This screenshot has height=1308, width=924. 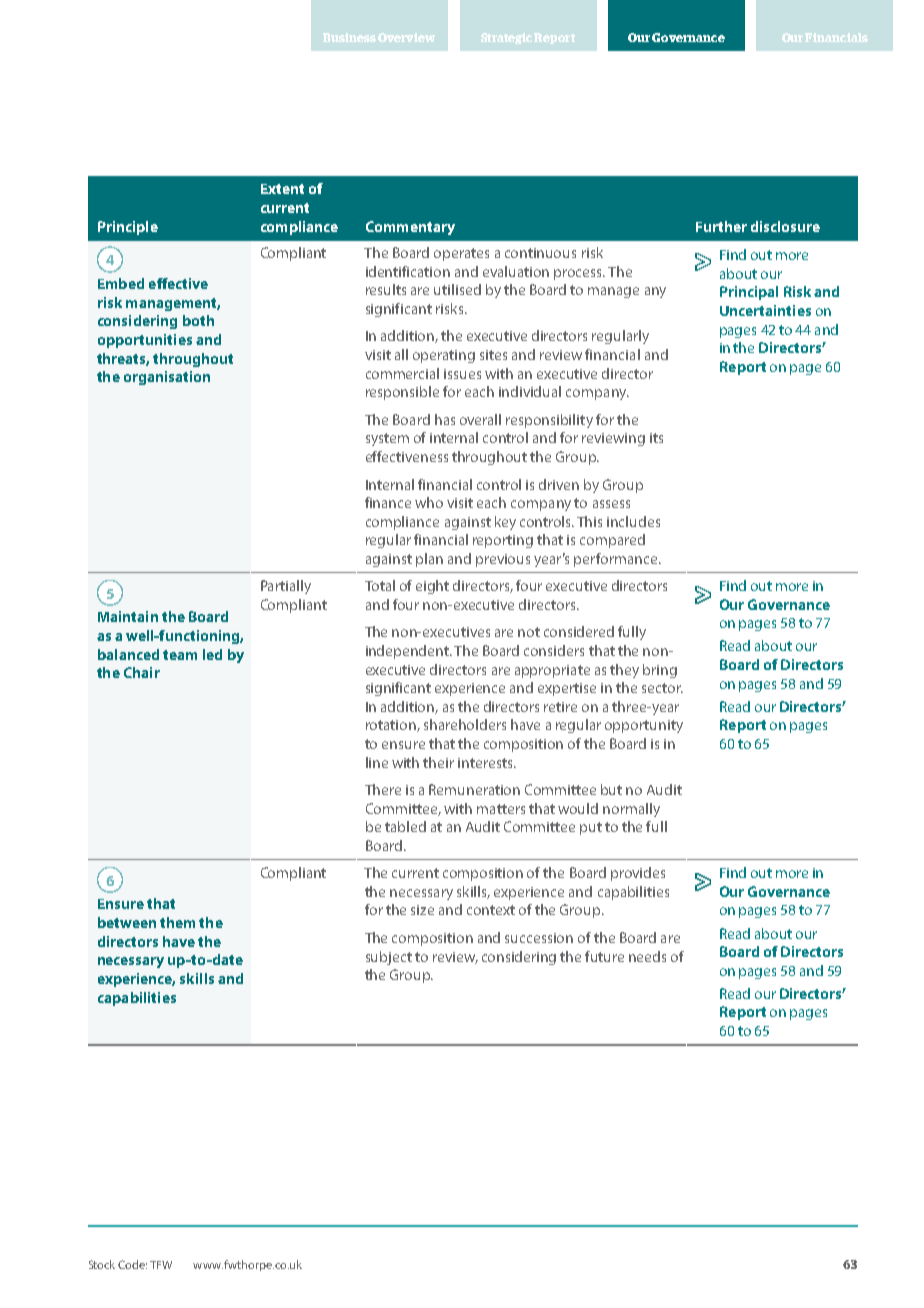 What do you see at coordinates (161, 1265) in the screenshot?
I see `TFW` at bounding box center [161, 1265].
